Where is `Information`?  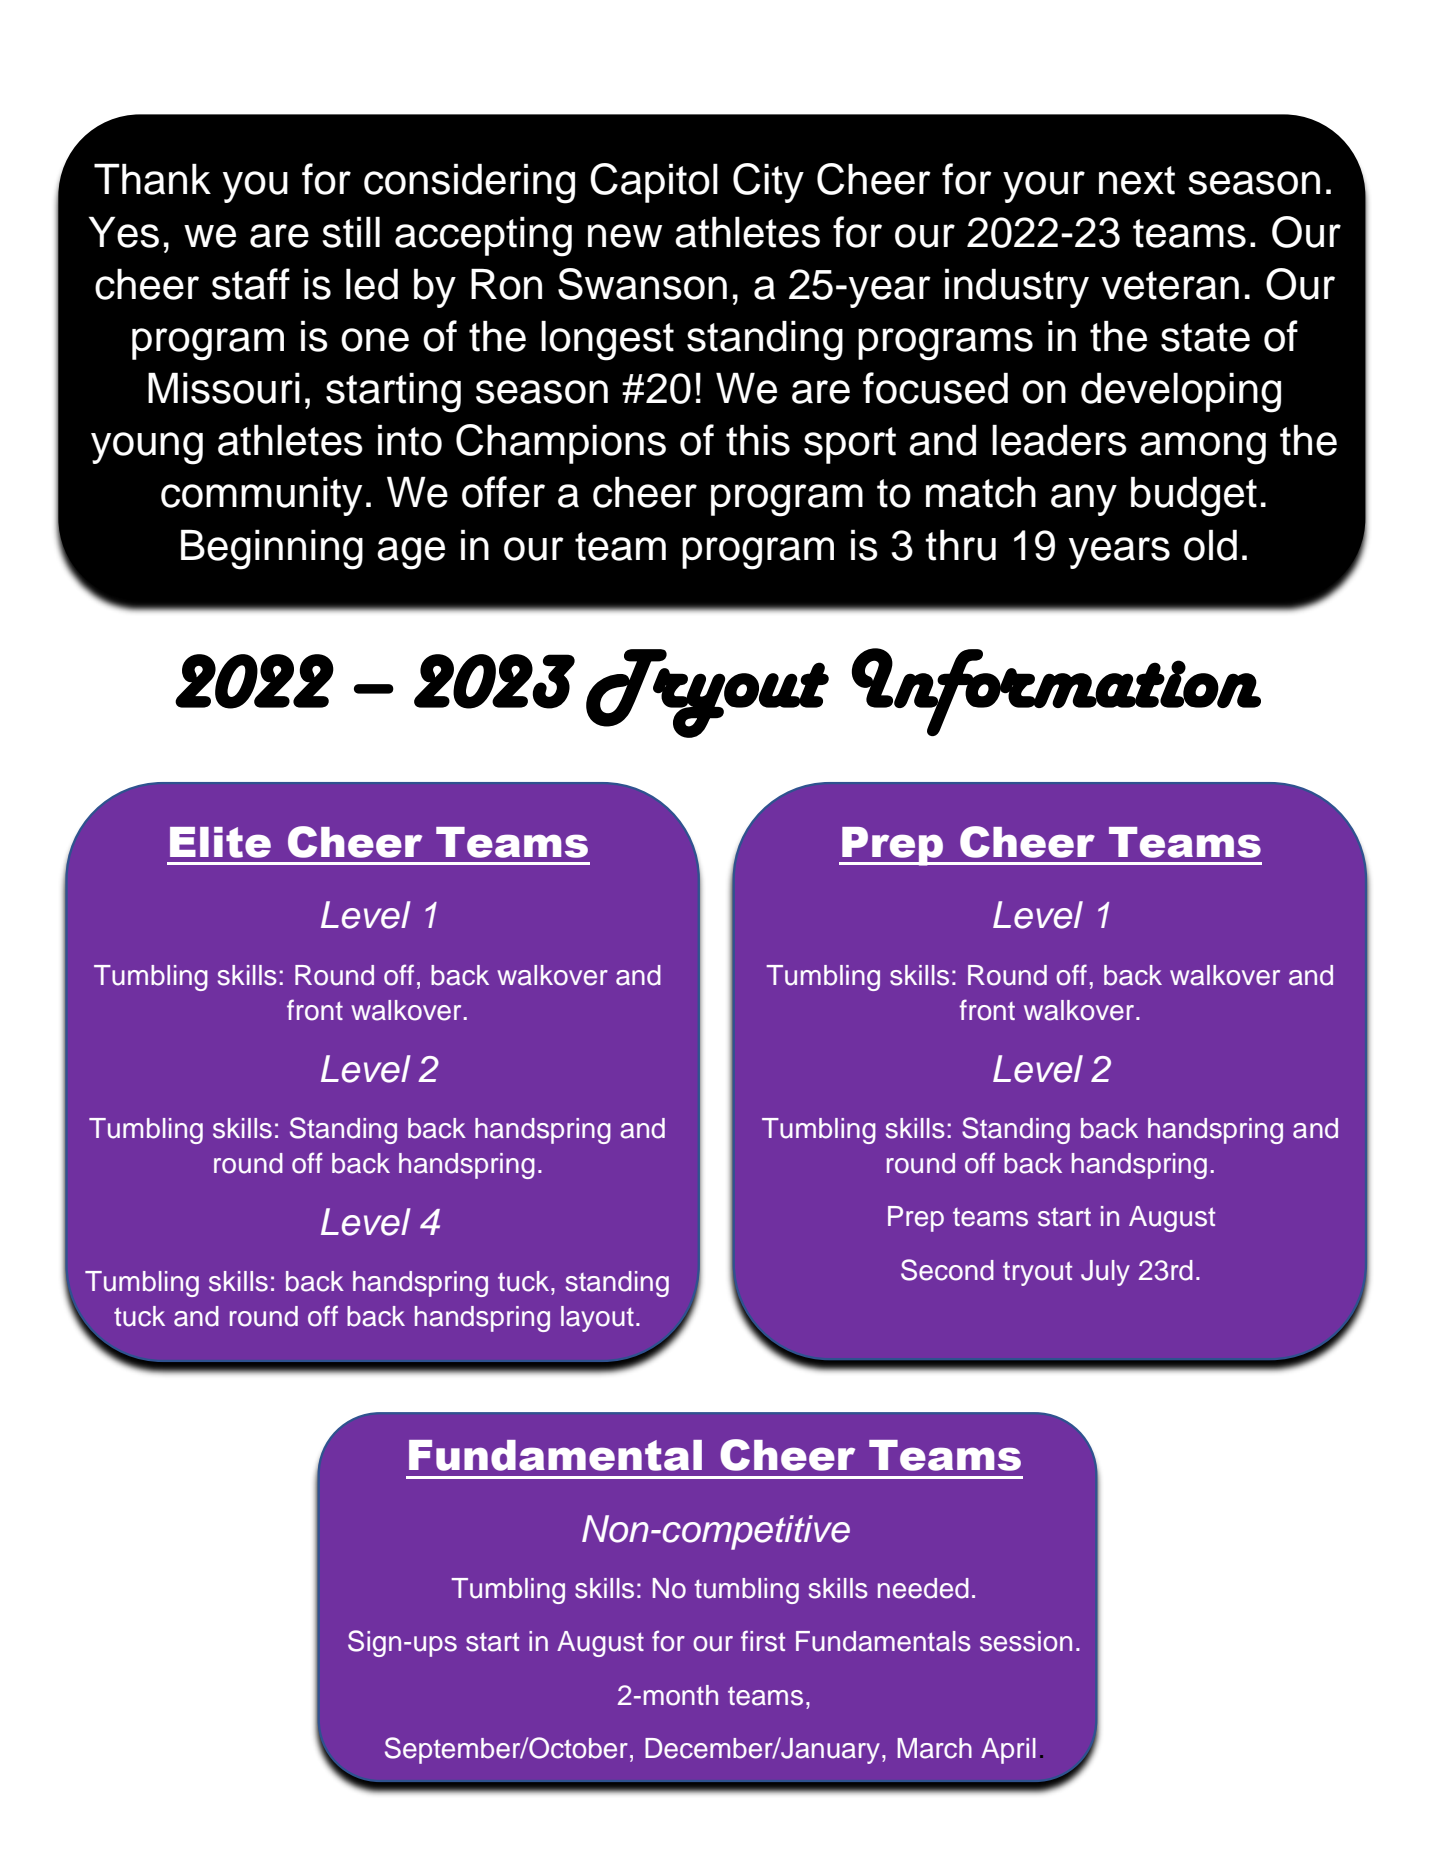
Information is located at coordinates (1056, 692).
